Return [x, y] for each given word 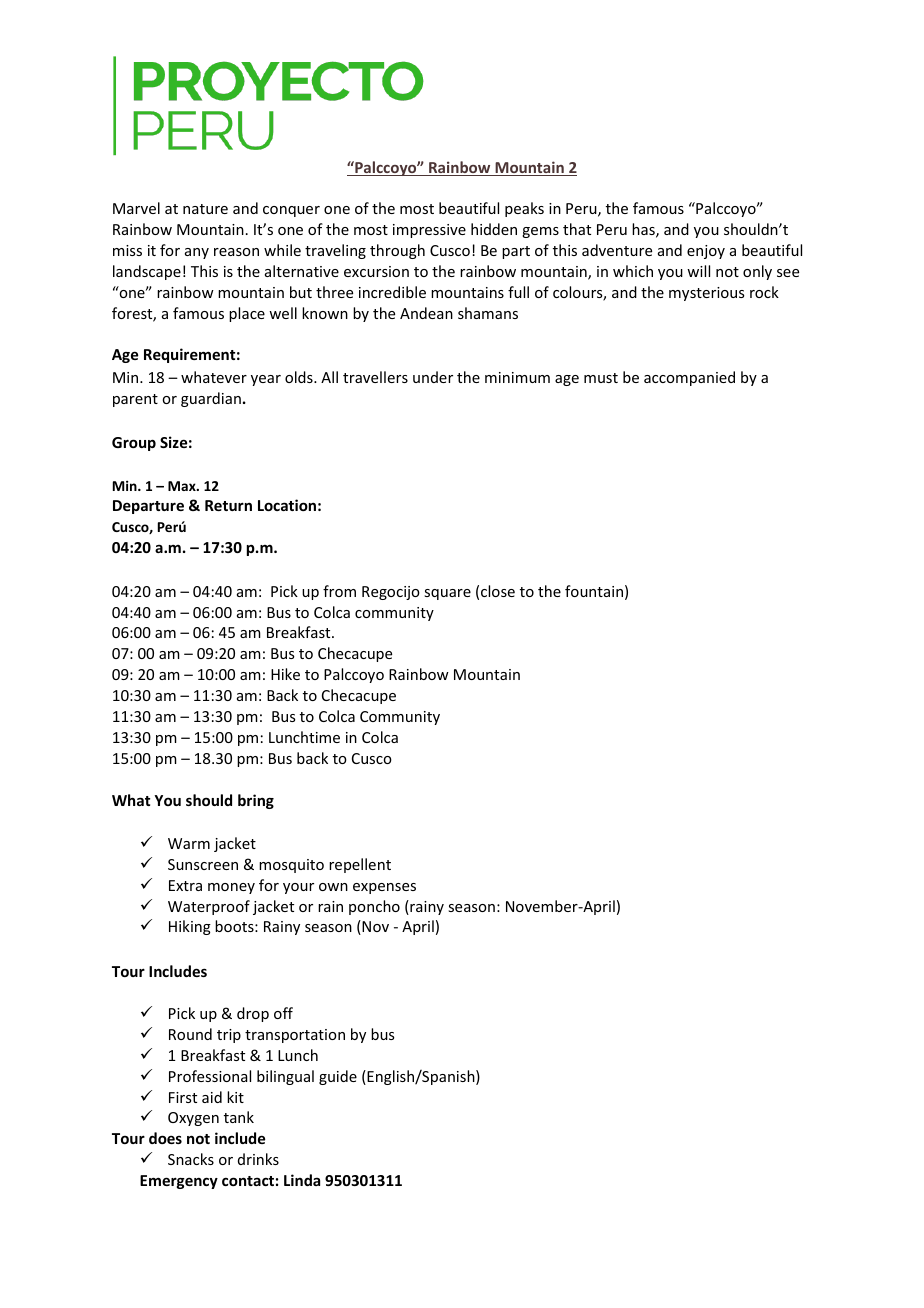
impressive [429, 231]
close [498, 591]
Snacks [191, 1159]
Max [183, 486]
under [433, 377]
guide [338, 1077]
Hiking [190, 927]
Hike [285, 674]
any [197, 253]
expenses [384, 888]
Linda [302, 1180]
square [447, 594]
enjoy [706, 252]
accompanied [689, 378]
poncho [374, 907]
